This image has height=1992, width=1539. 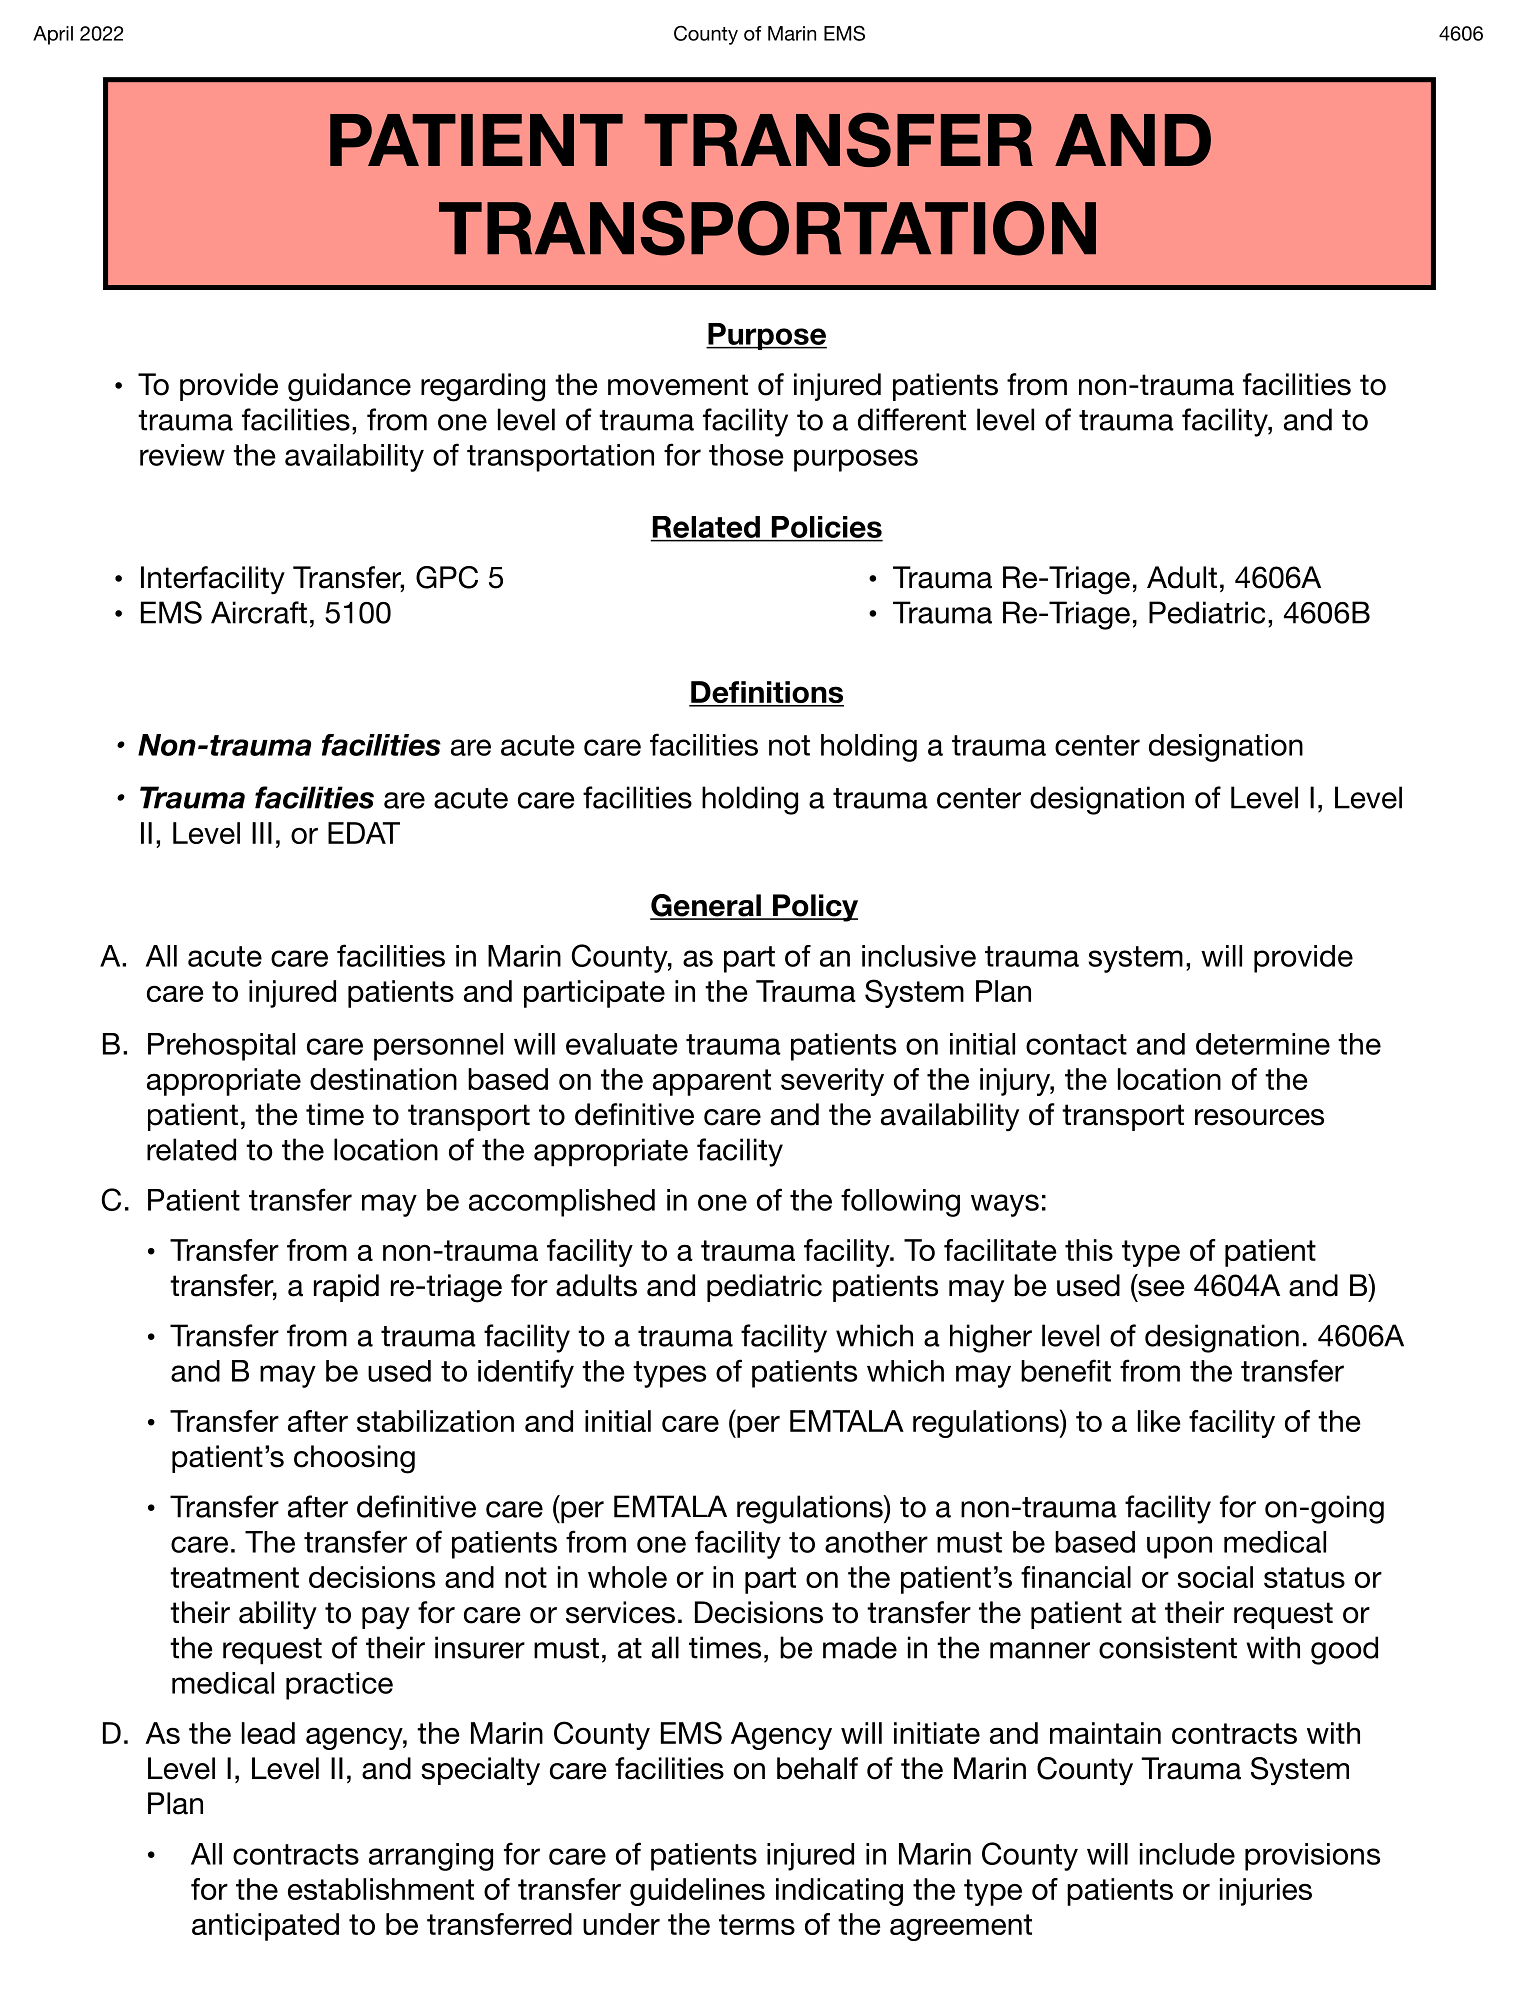 What do you see at coordinates (1179, 1547) in the image?
I see `upon` at bounding box center [1179, 1547].
